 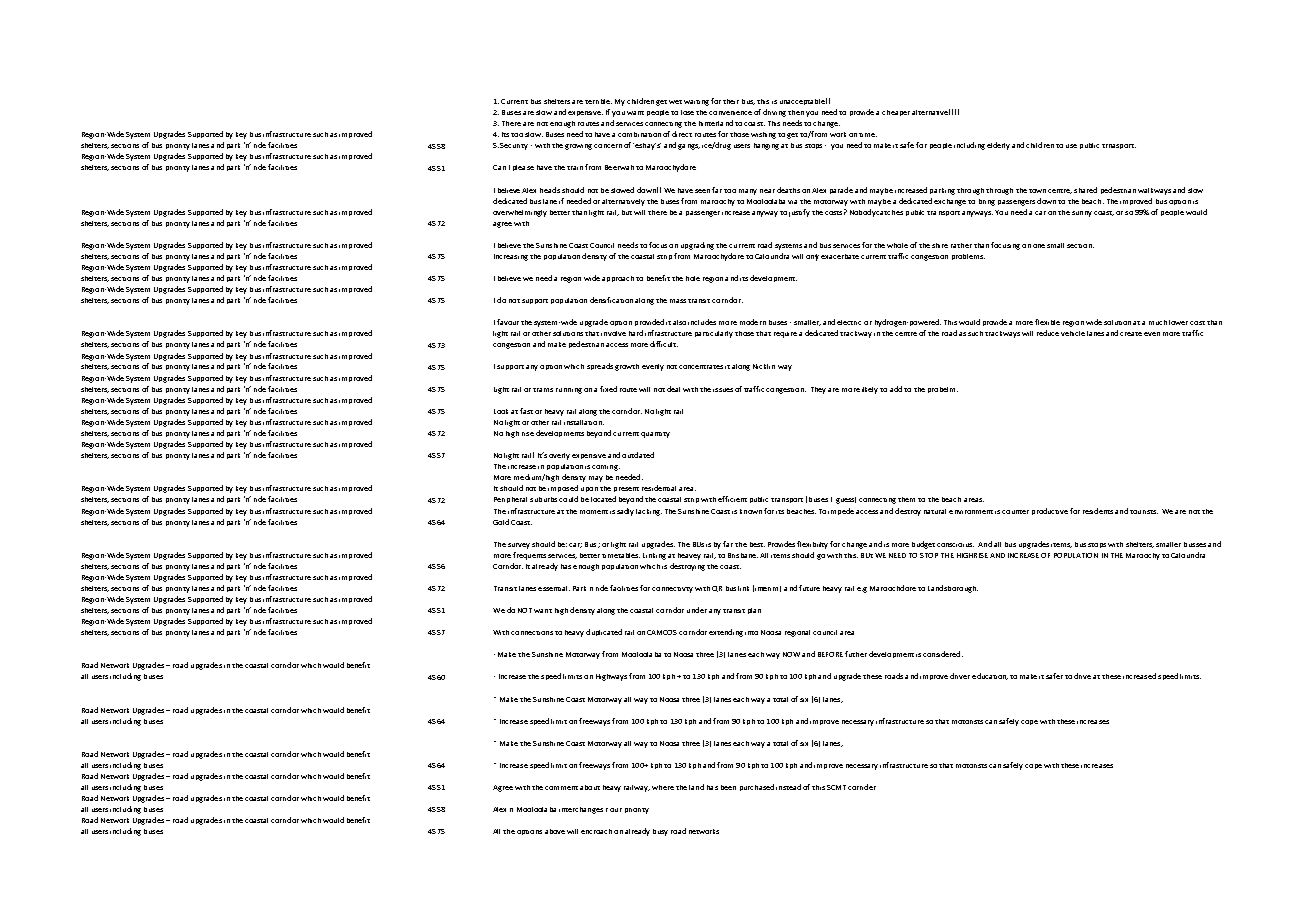 What do you see at coordinates (604, 632) in the screenshot?
I see `duplicated` at bounding box center [604, 632].
